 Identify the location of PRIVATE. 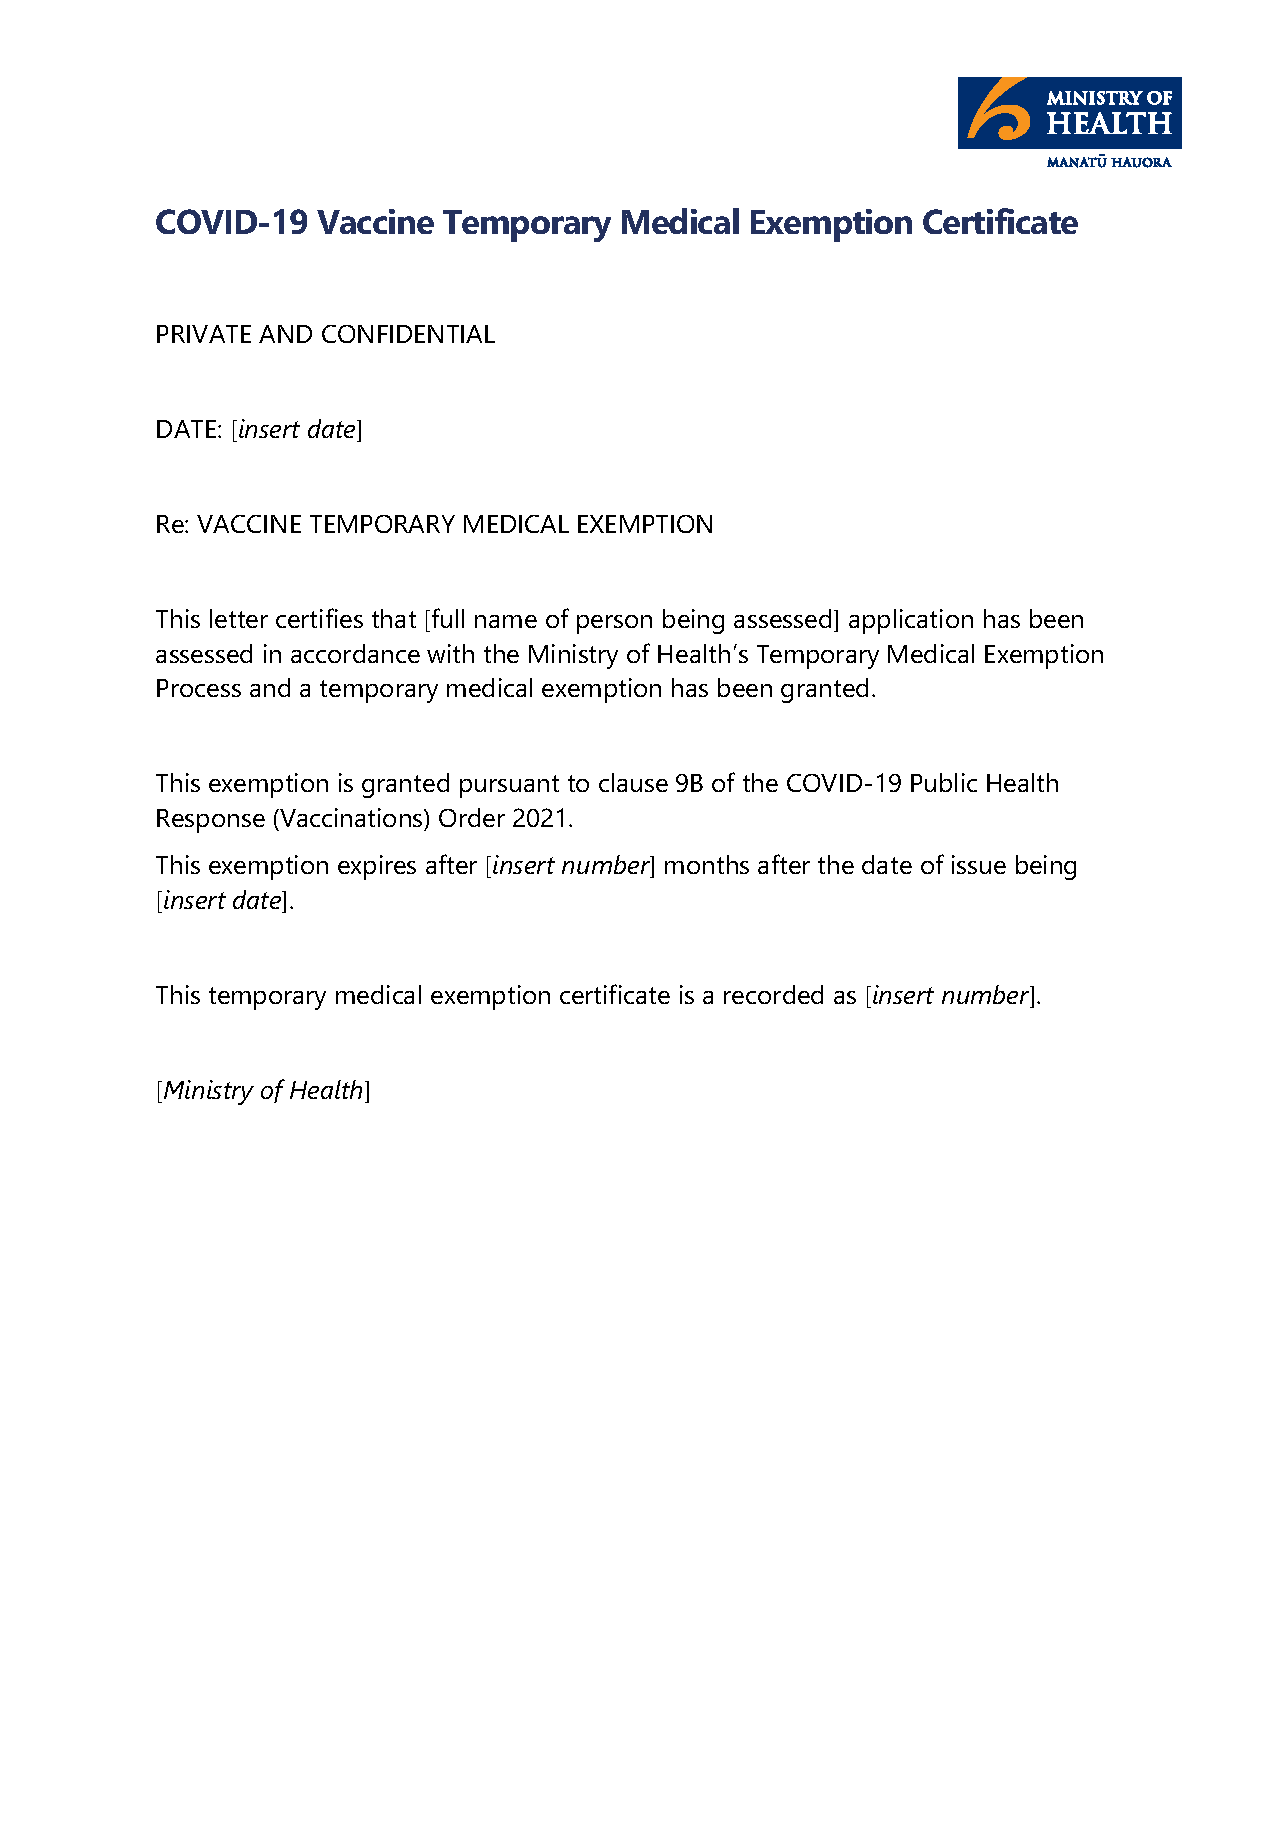
(204, 334).
